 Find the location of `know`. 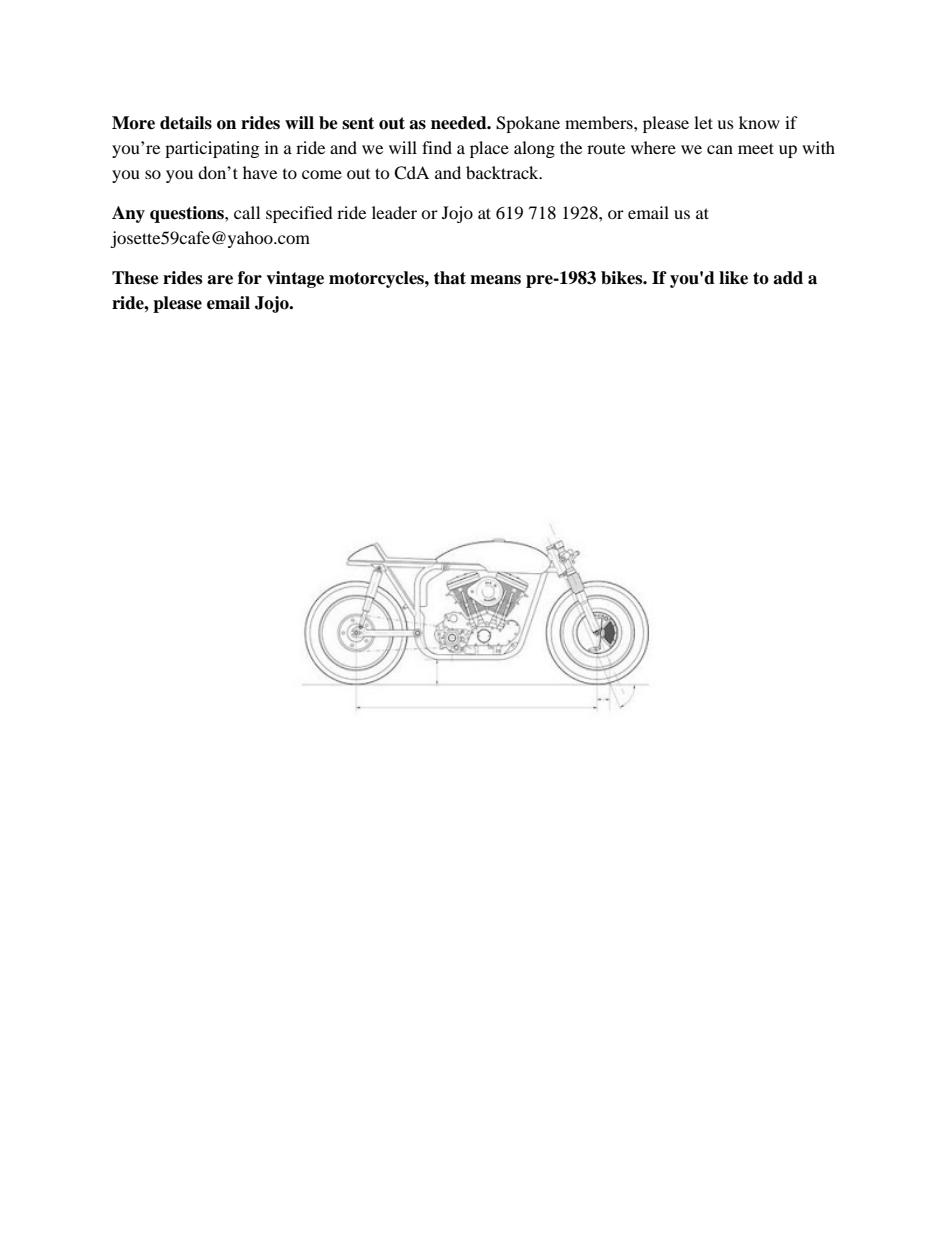

know is located at coordinates (759, 122).
